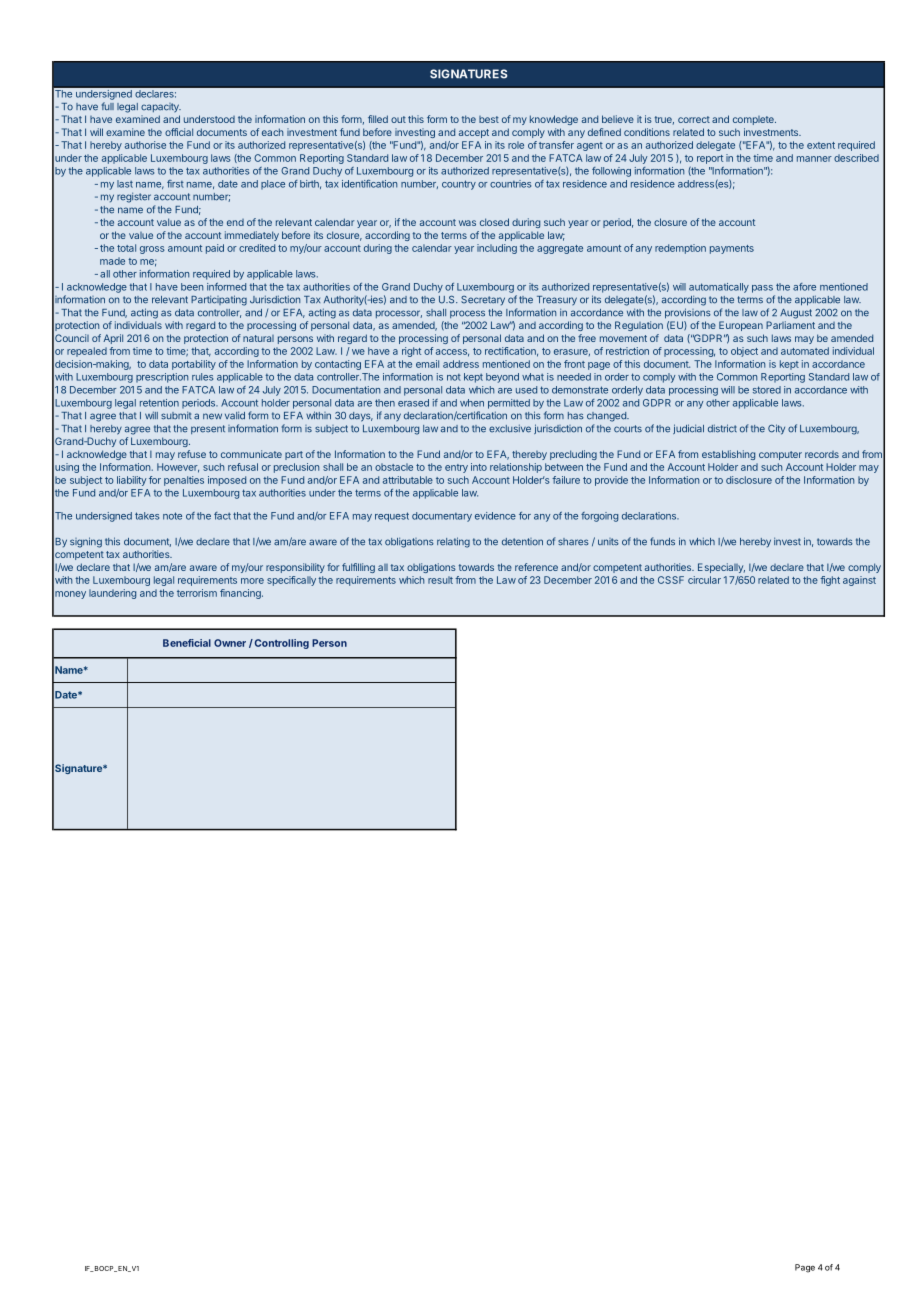 The height and width of the document is (1309, 924). Describe the element at coordinates (780, 455) in the document. I see `computer` at that location.
